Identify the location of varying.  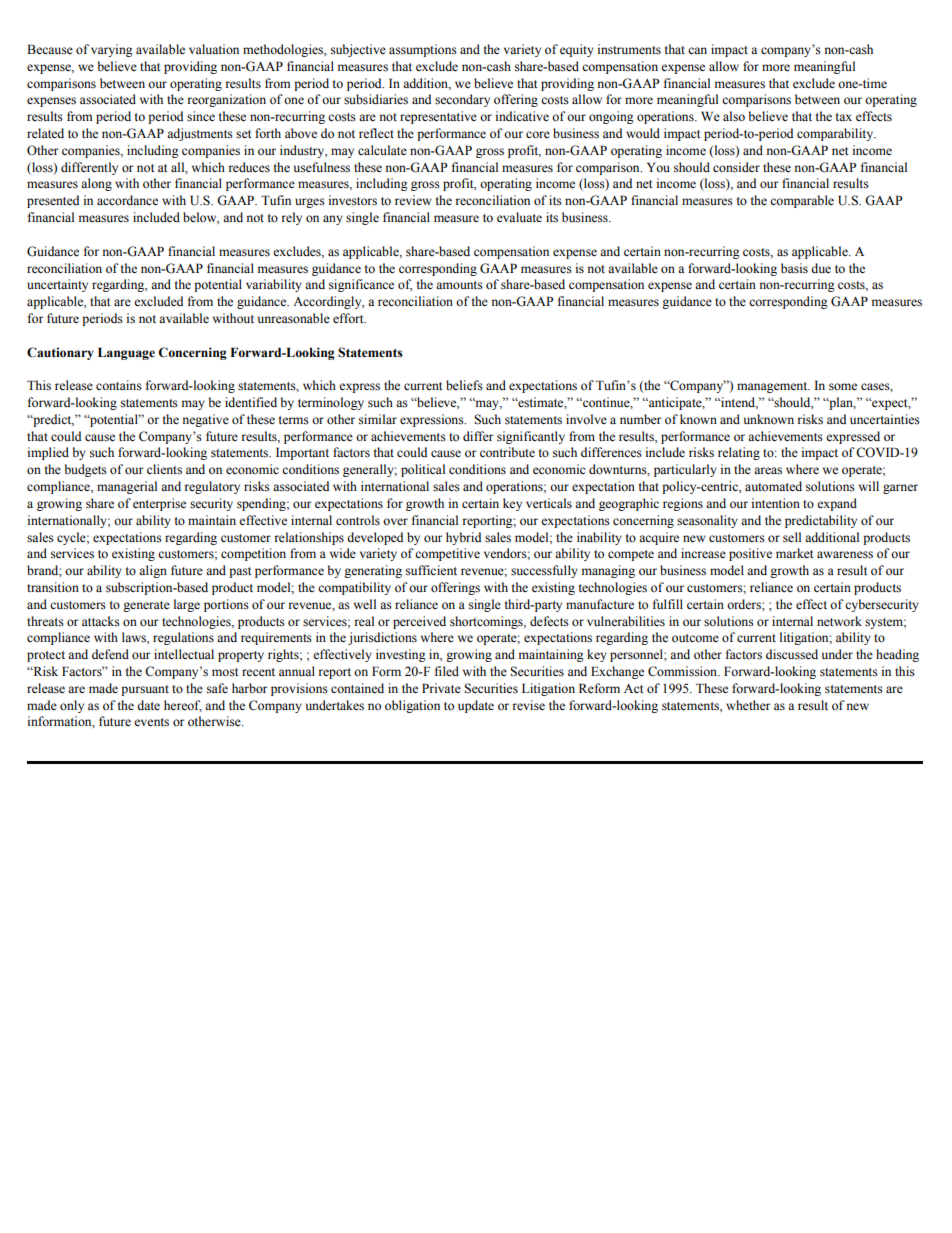
(112, 50).
